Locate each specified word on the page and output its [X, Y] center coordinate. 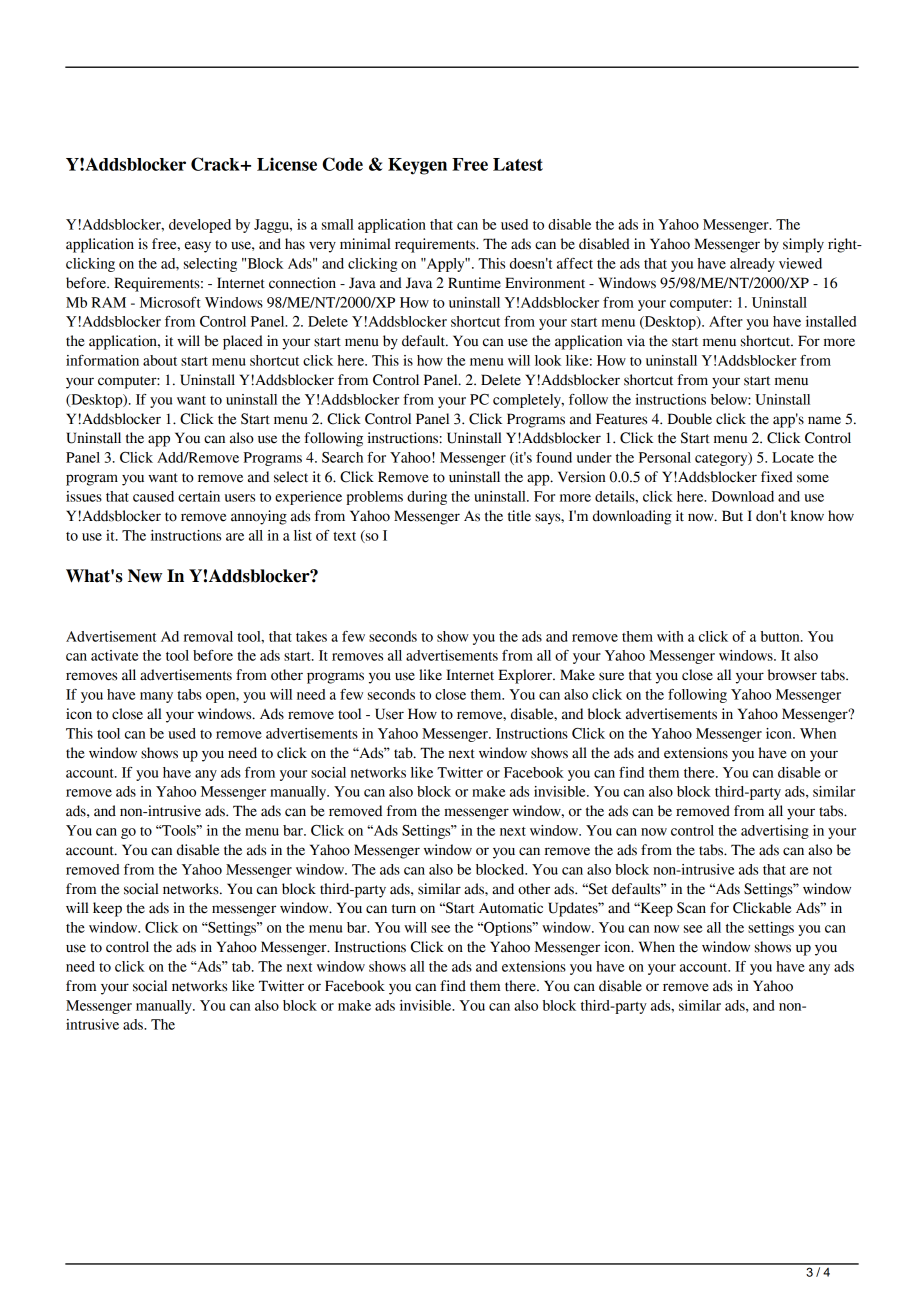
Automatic [511, 908]
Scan [691, 908]
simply [803, 245]
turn [404, 909]
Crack [216, 164]
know [807, 516]
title [519, 516]
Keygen [417, 166]
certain [199, 496]
